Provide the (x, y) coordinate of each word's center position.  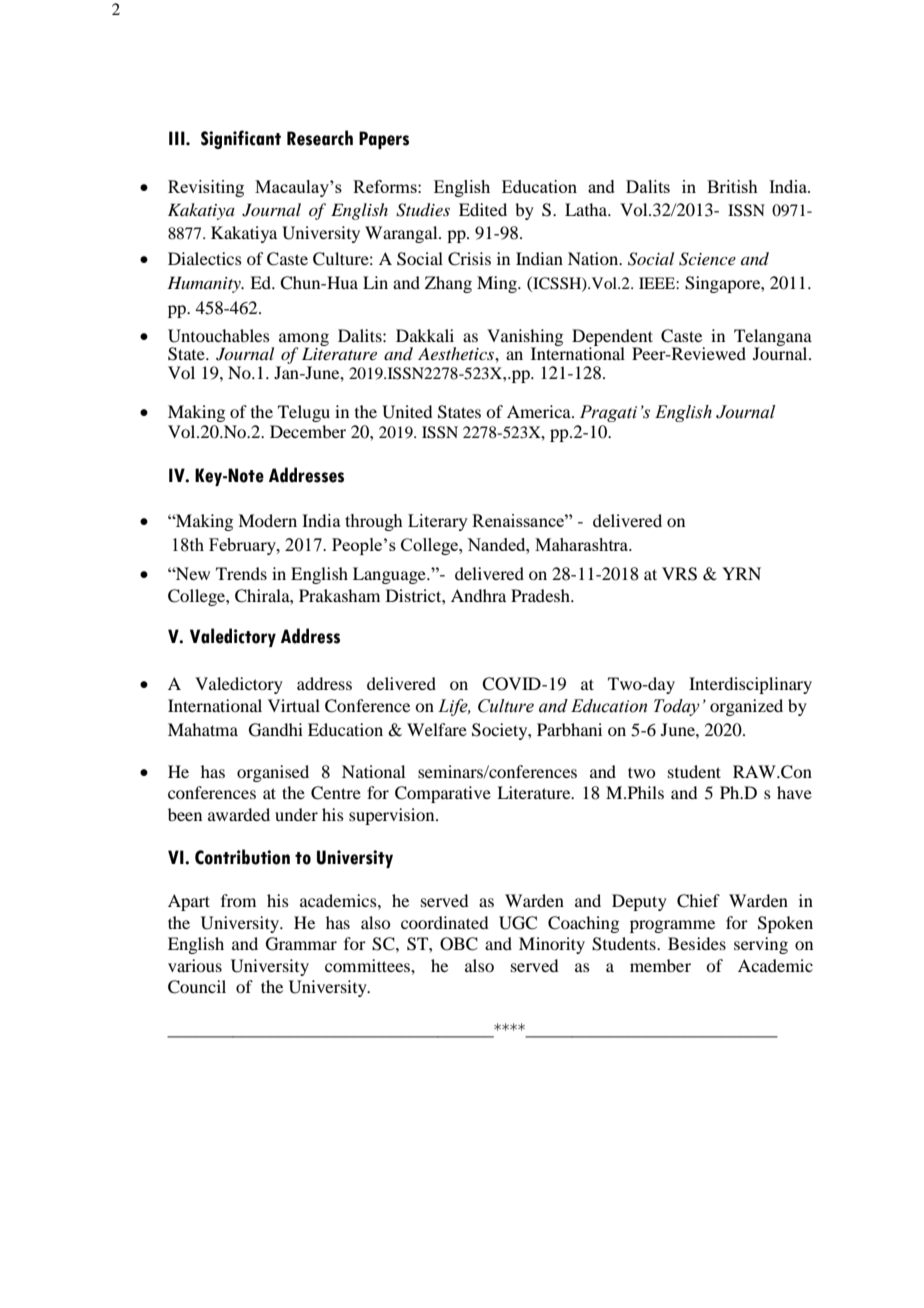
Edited (483, 209)
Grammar (301, 944)
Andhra (478, 595)
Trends (241, 573)
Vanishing (525, 339)
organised (273, 773)
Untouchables (219, 336)
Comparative (443, 794)
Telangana (773, 339)
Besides (697, 943)
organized (746, 707)
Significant (241, 139)
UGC (518, 923)
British (732, 186)
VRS (679, 574)
